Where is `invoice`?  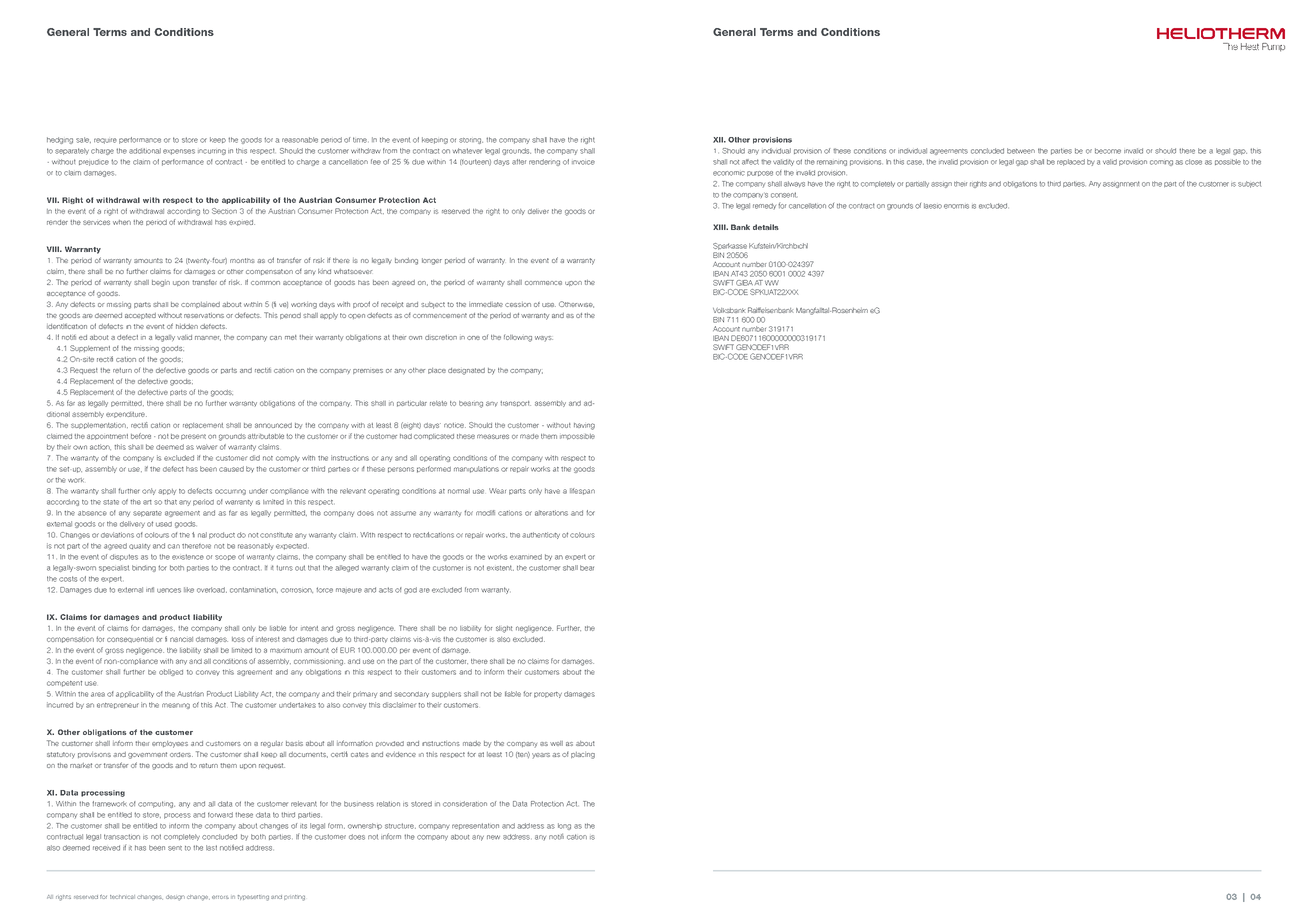 invoice is located at coordinates (583, 162).
